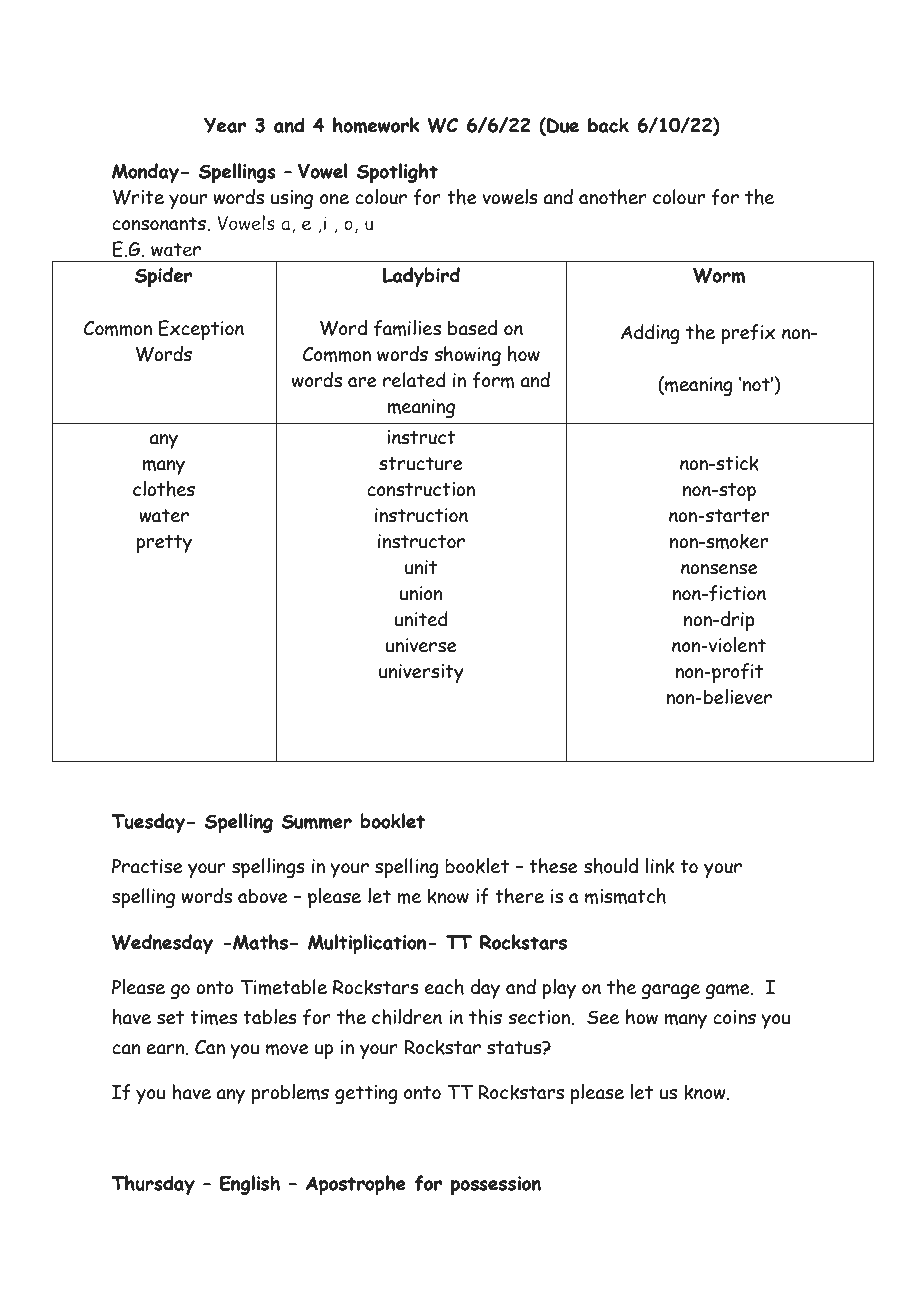  What do you see at coordinates (250, 1185) in the screenshot?
I see `English` at bounding box center [250, 1185].
